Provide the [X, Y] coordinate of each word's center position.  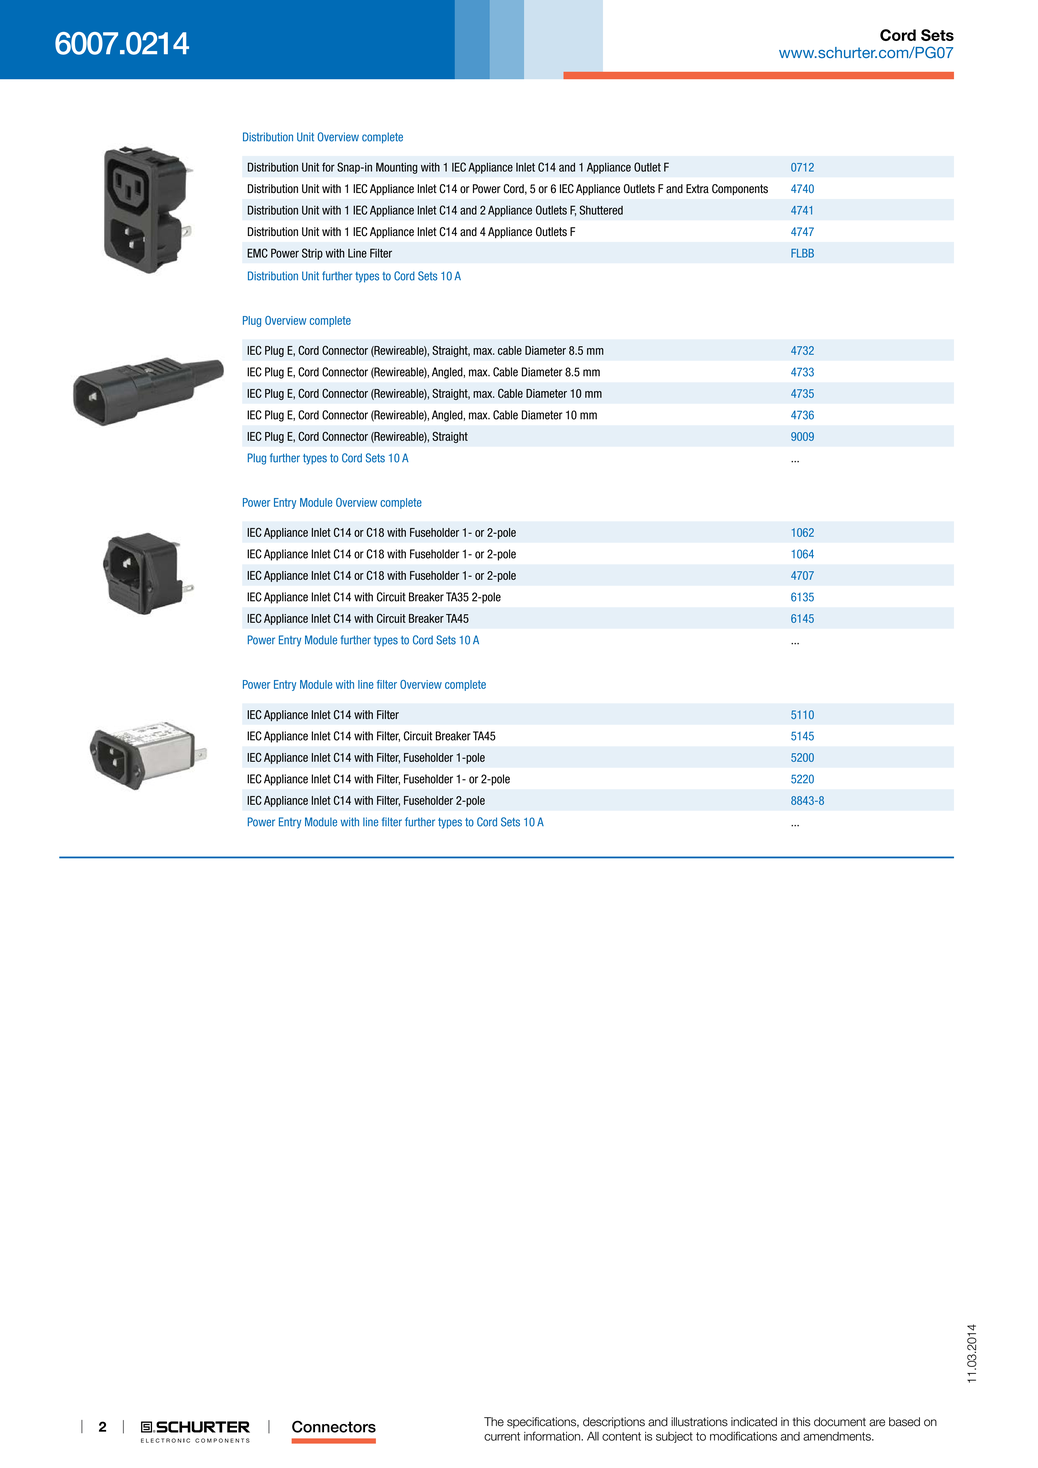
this [802, 1422]
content [621, 1436]
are [877, 1423]
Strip [312, 254]
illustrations [699, 1422]
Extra [697, 189]
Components [740, 189]
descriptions [614, 1423]
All [593, 1436]
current [502, 1436]
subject [674, 1437]
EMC [257, 253]
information [553, 1436]
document [840, 1422]
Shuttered [601, 210]
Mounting [397, 168]
